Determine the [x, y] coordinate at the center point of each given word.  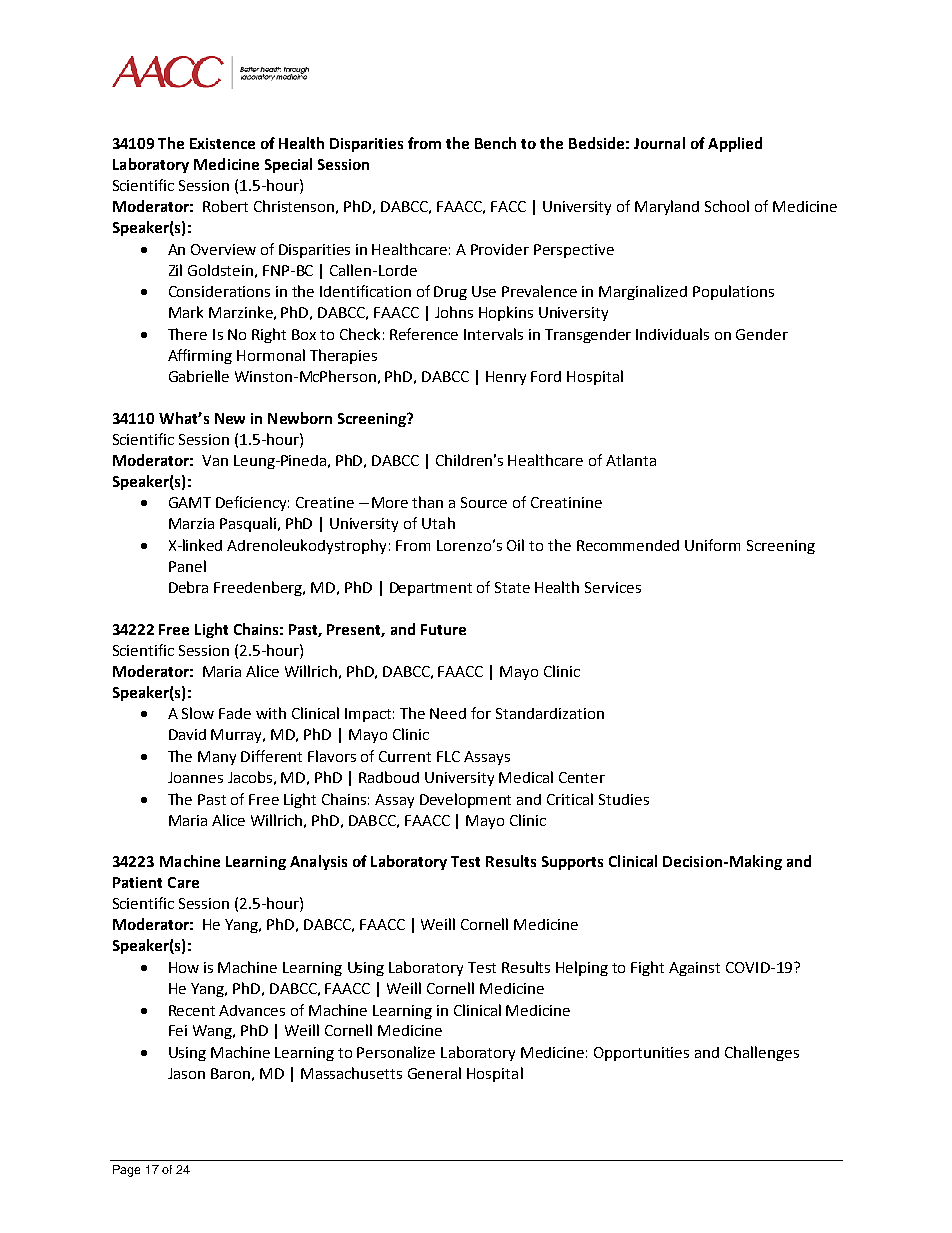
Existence [222, 143]
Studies [624, 799]
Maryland [667, 207]
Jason [186, 1073]
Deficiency [252, 503]
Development [465, 800]
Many [217, 758]
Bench [495, 143]
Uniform [712, 545]
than [427, 502]
